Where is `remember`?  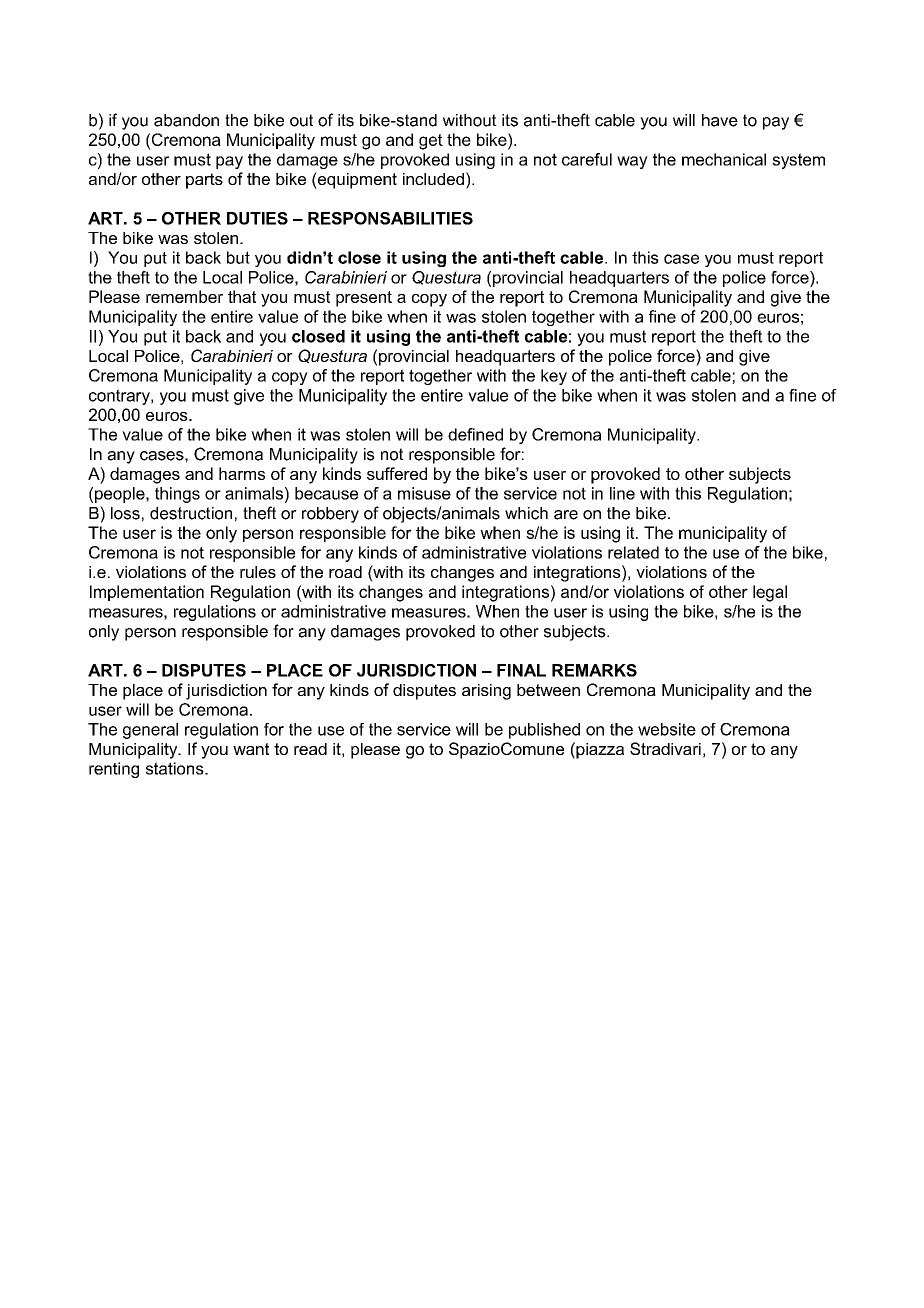
remember is located at coordinates (184, 296).
